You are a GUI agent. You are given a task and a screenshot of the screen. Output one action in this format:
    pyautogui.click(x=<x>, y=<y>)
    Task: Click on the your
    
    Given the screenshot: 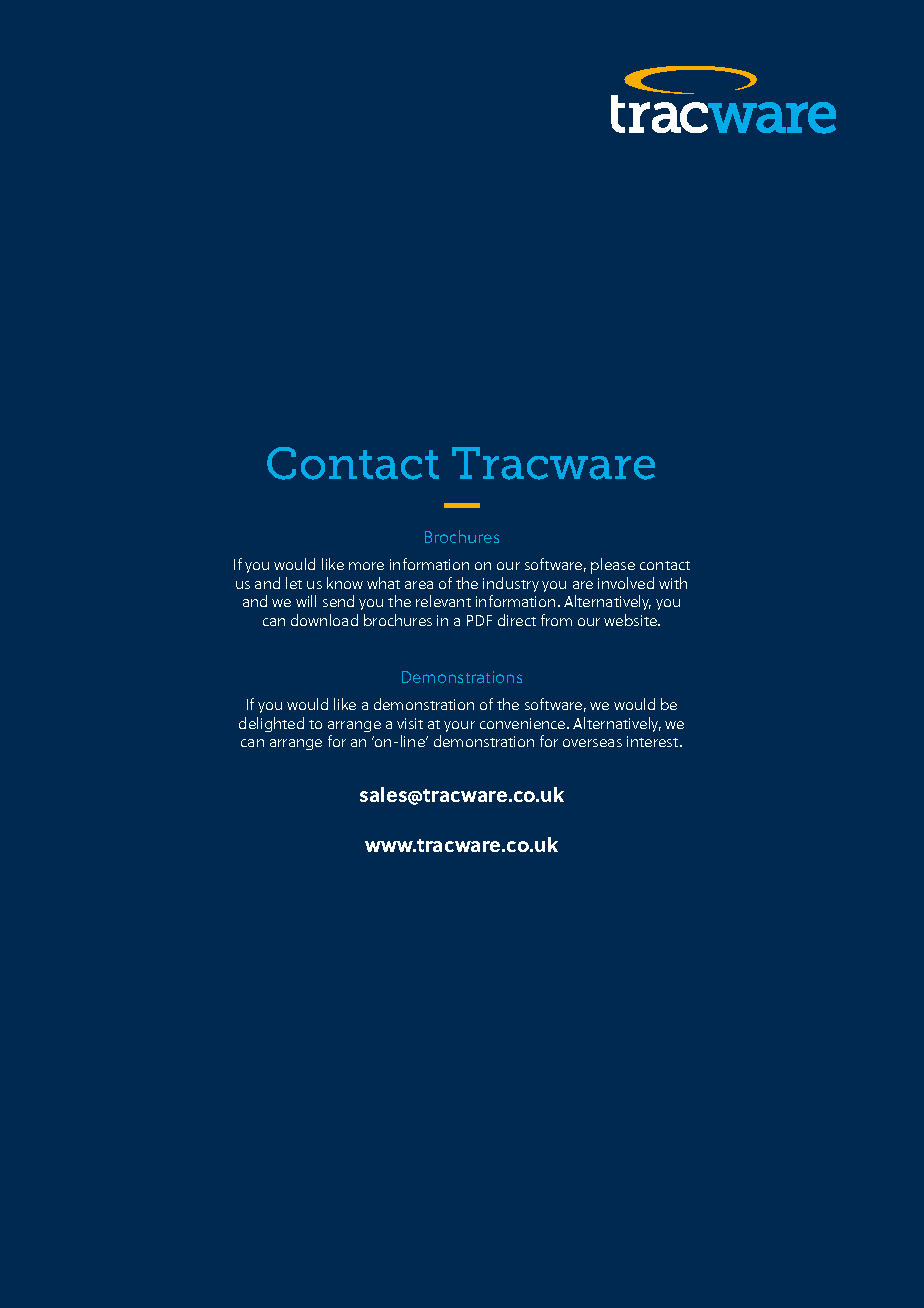 What is the action you would take?
    pyautogui.click(x=459, y=726)
